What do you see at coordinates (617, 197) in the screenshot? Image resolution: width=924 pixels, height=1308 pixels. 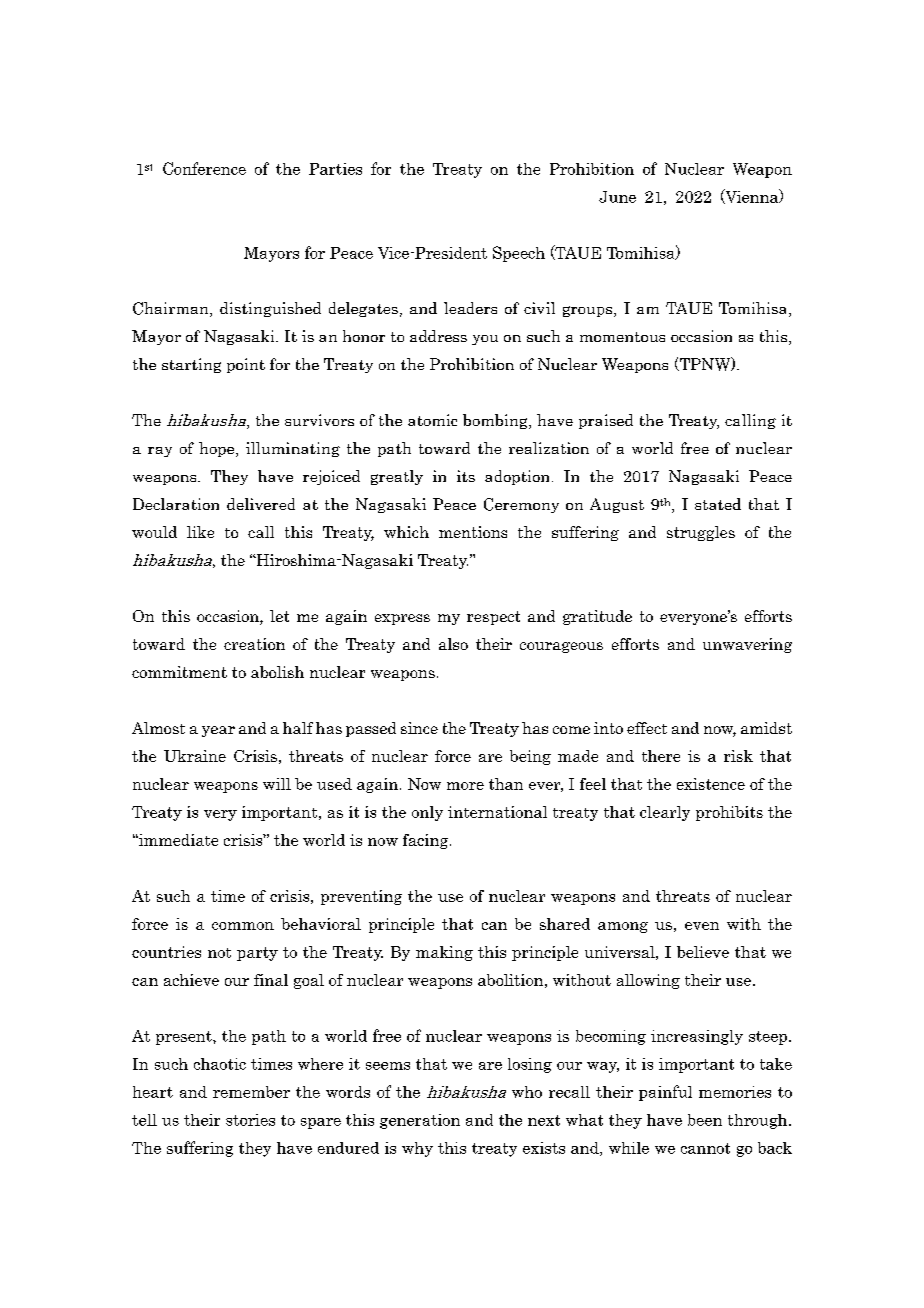 I see `June` at bounding box center [617, 197].
